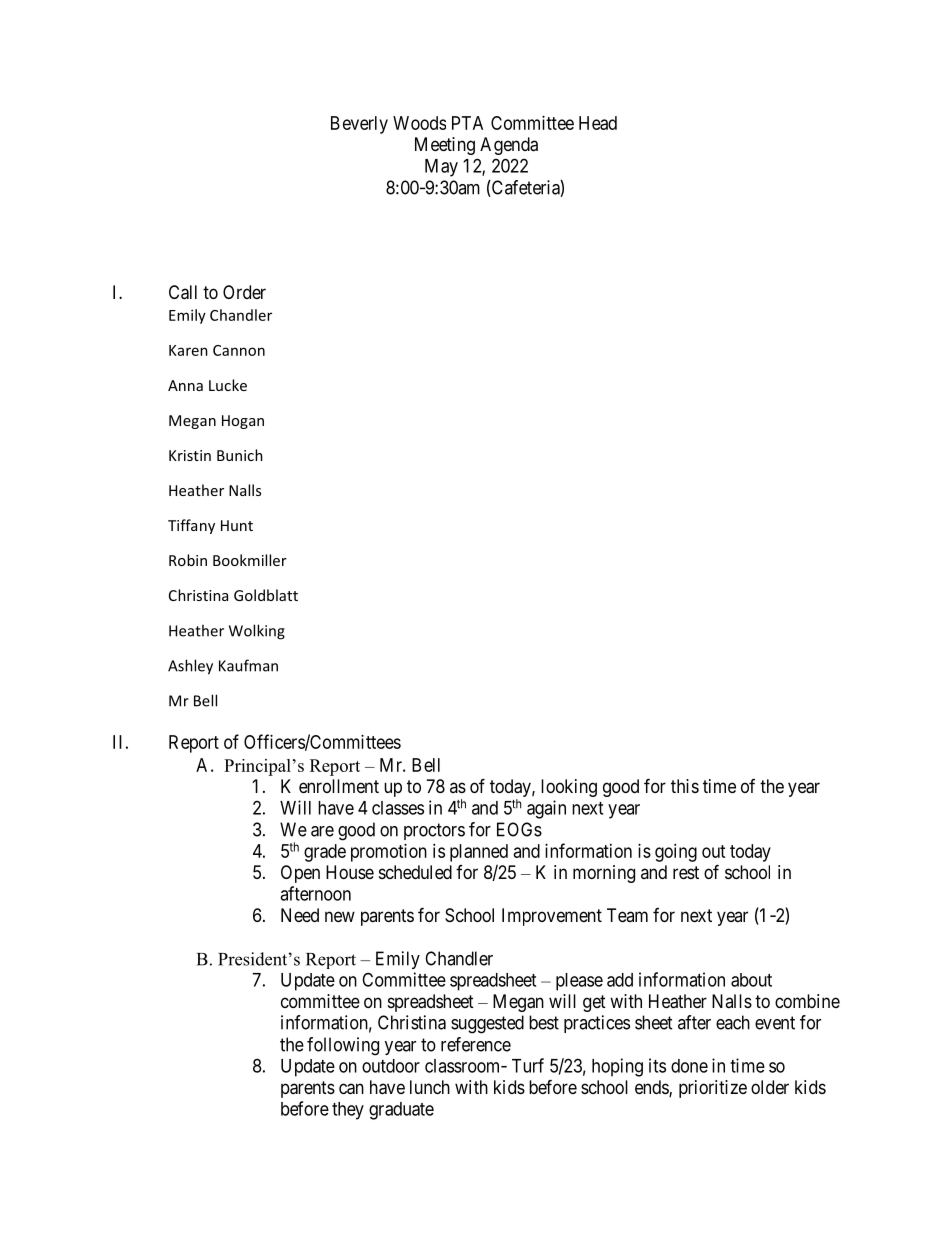 The width and height of the screenshot is (952, 1233). Describe the element at coordinates (713, 1089) in the screenshot. I see `prioritize` at that location.
